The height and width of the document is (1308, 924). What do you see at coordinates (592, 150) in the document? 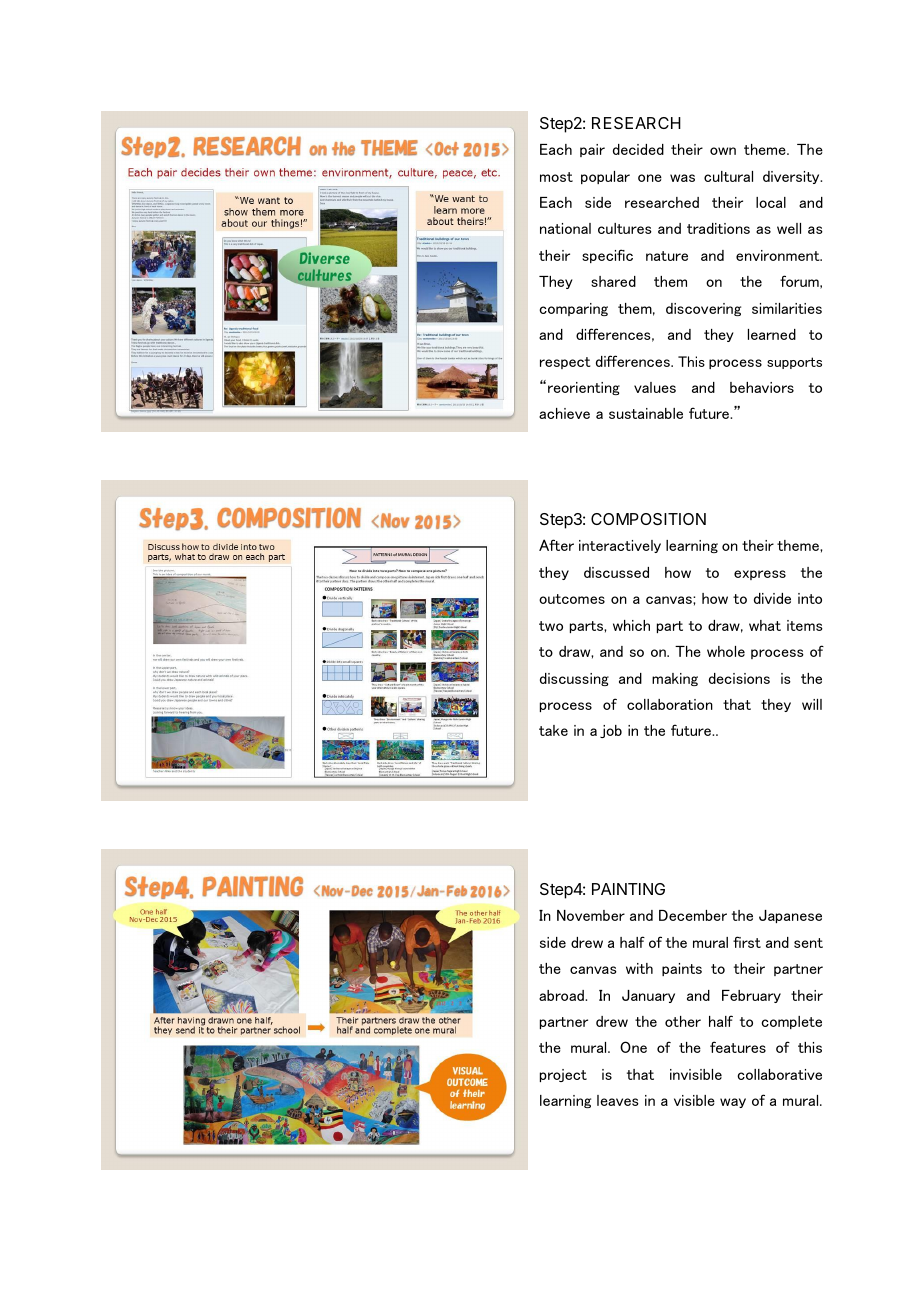
I see `pair` at bounding box center [592, 150].
